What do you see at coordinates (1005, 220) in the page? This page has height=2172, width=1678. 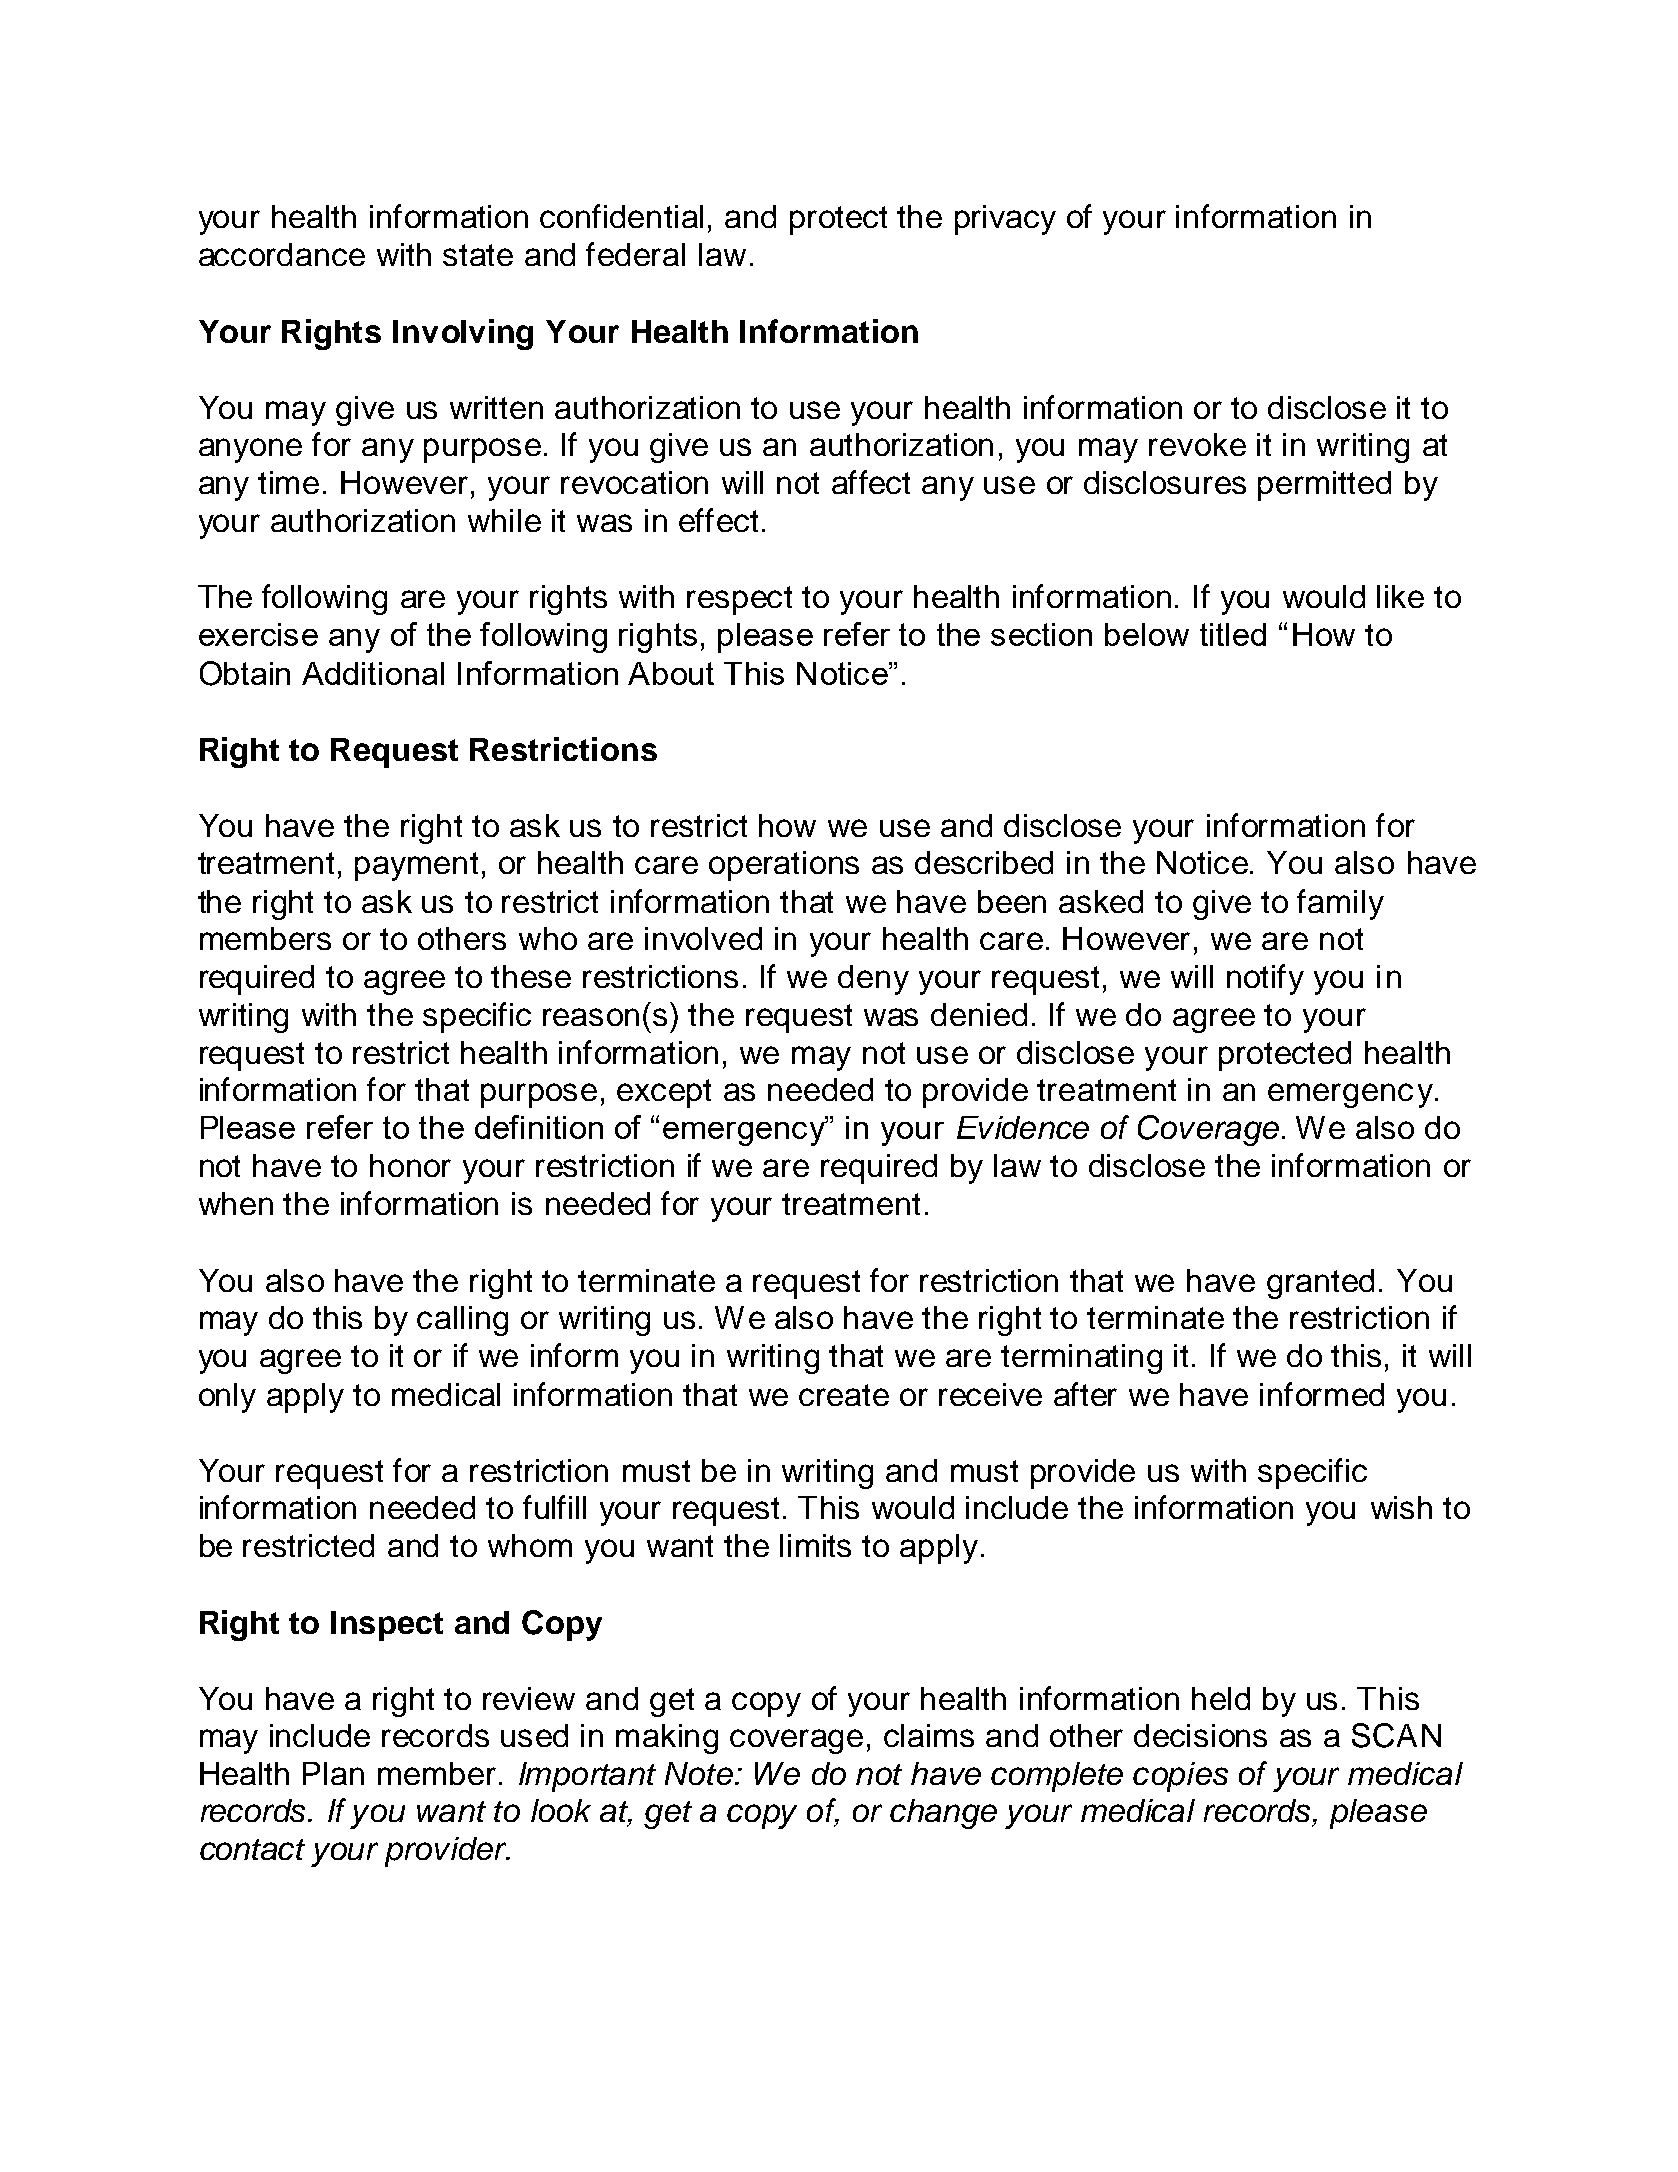 I see `privacy` at bounding box center [1005, 220].
